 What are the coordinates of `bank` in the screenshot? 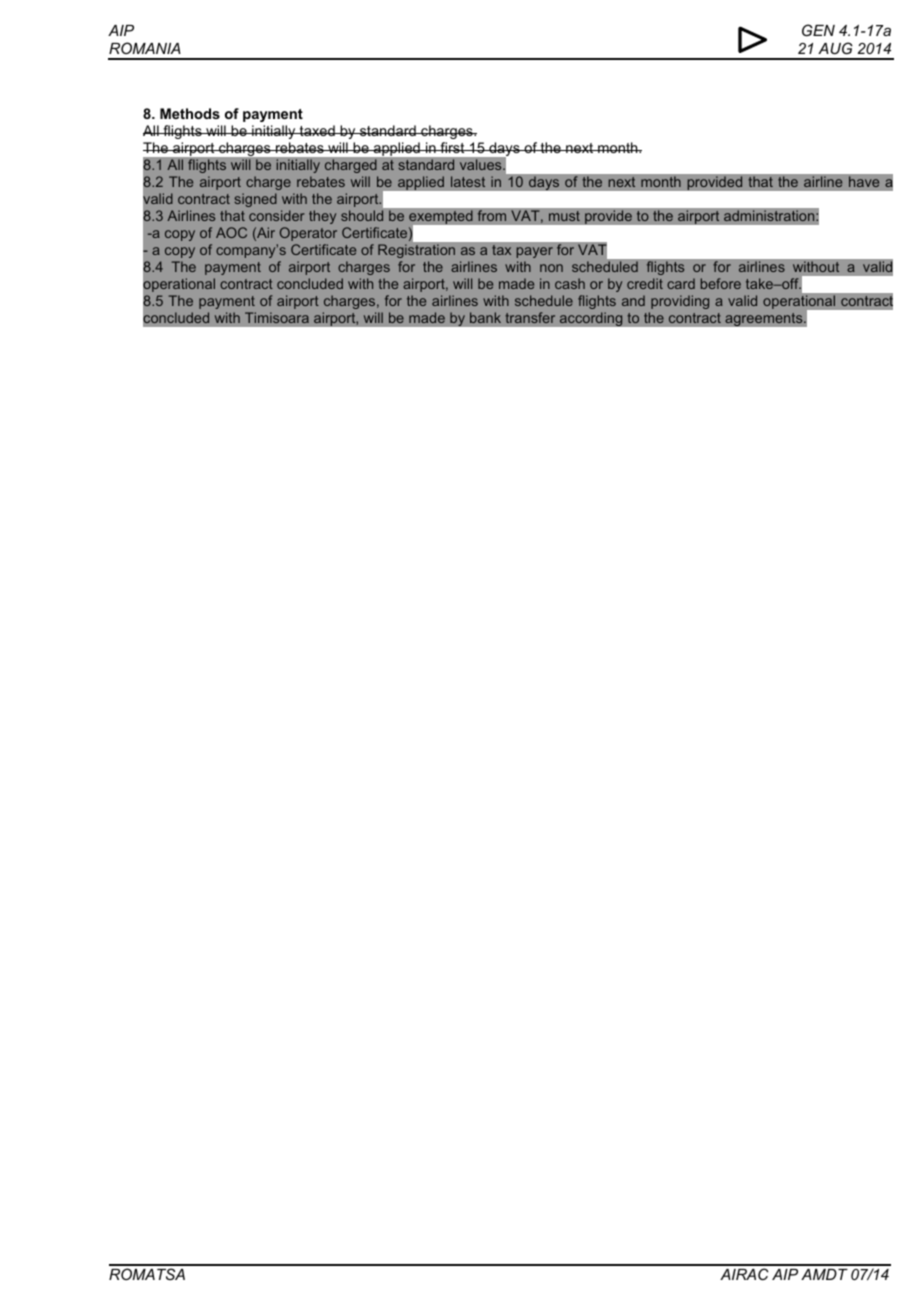 It's located at (485, 317).
